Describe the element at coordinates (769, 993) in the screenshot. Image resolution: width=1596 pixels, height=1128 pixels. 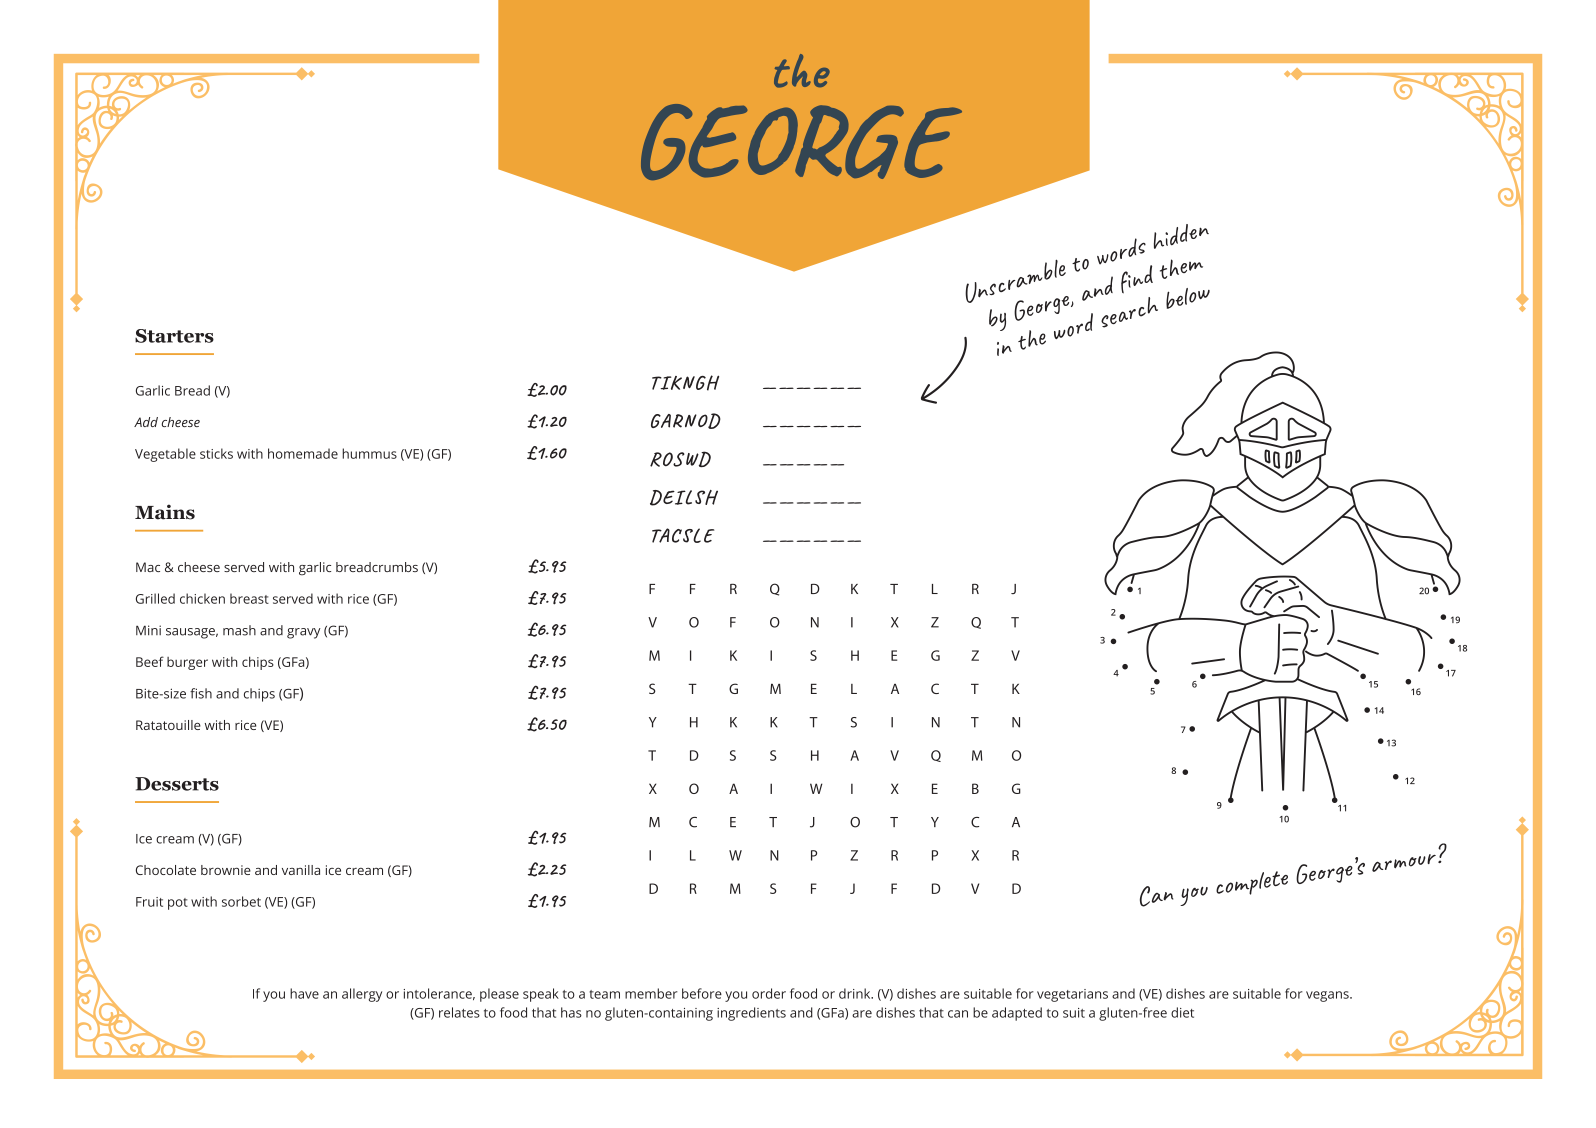
I see `order` at that location.
